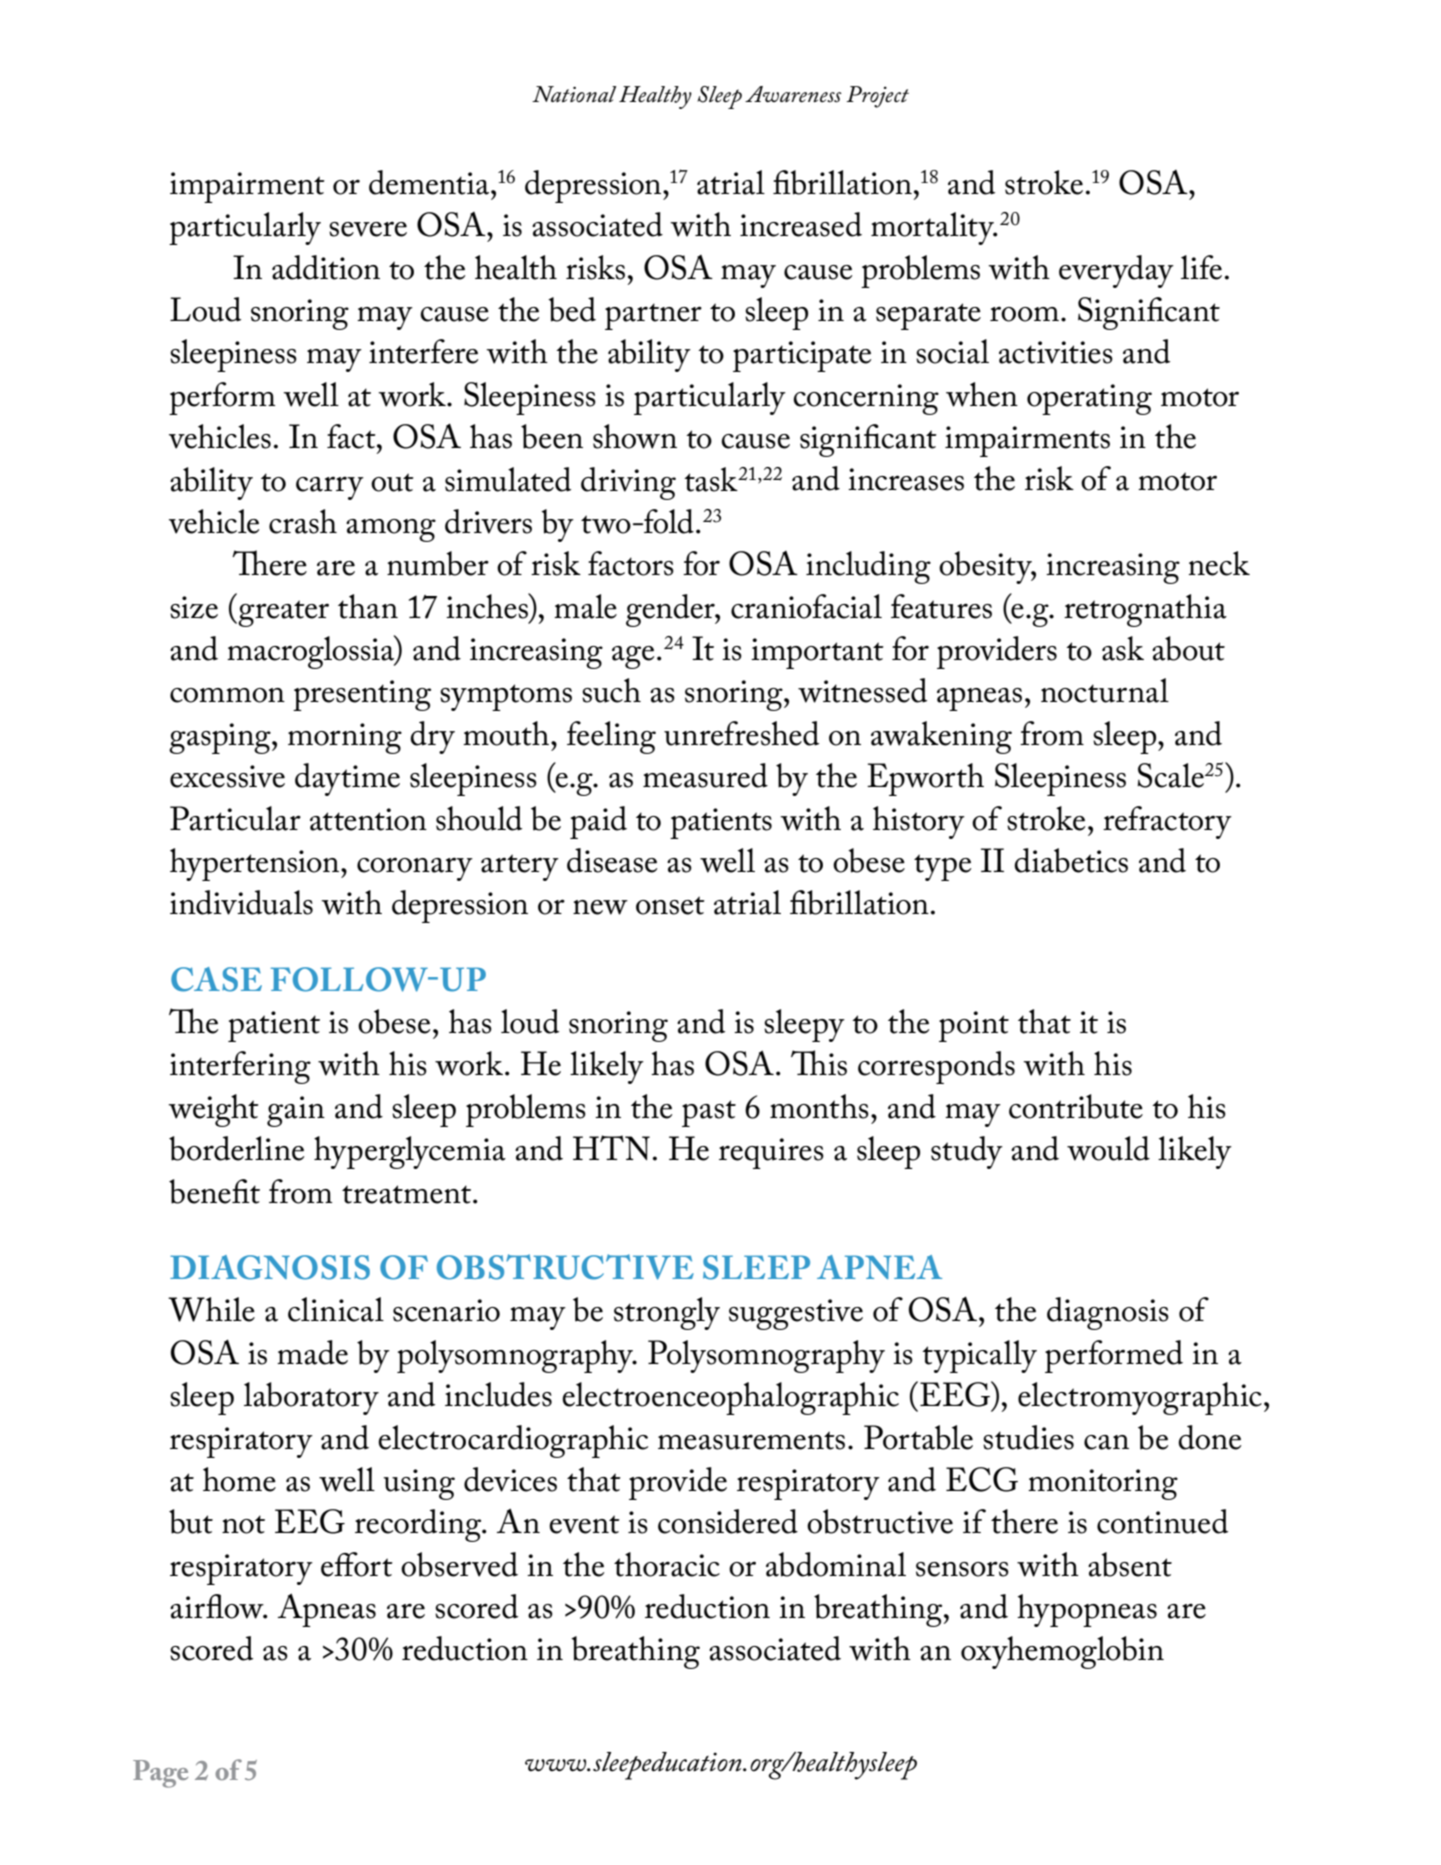 The image size is (1441, 1865). I want to click on crash, so click(303, 521).
